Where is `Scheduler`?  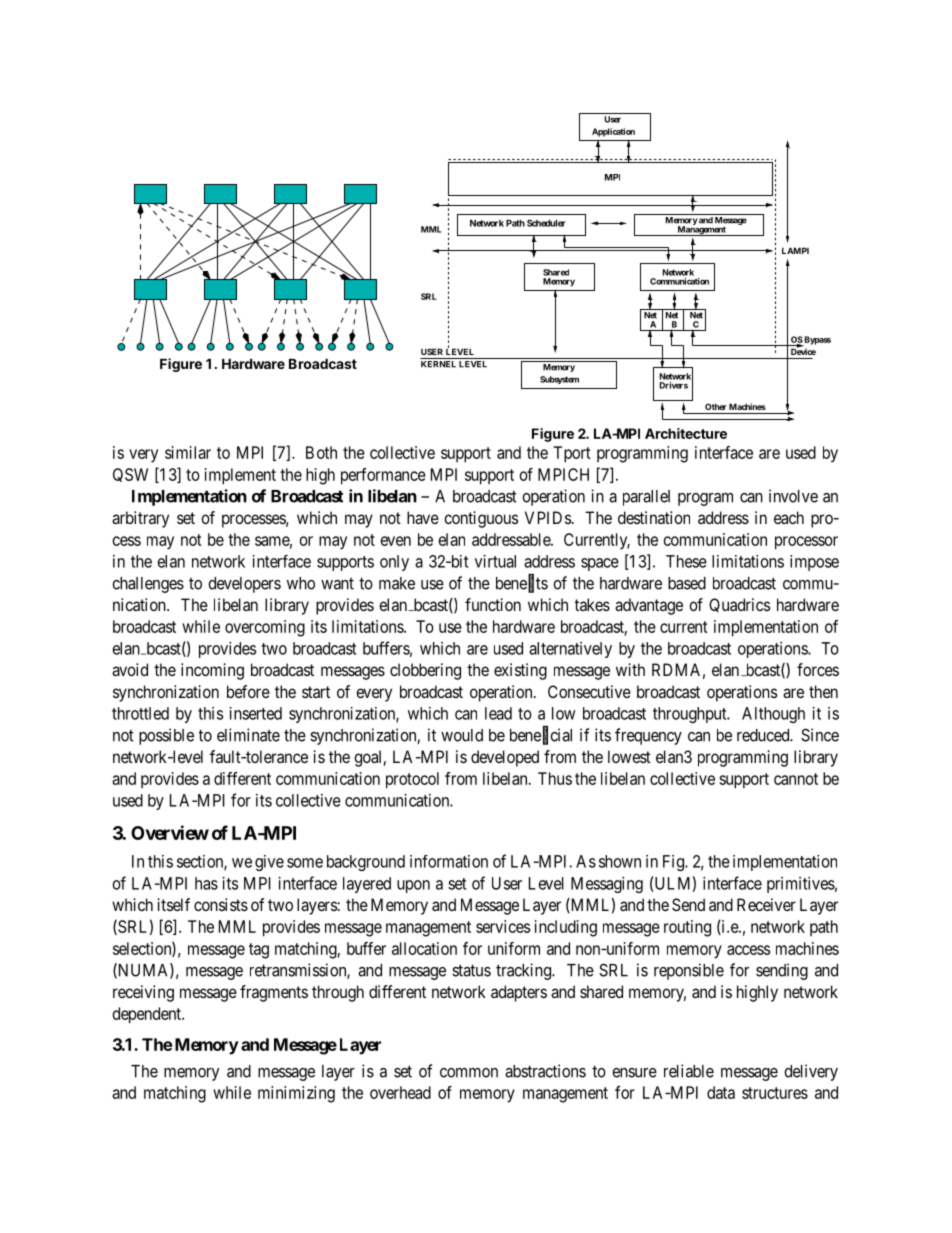 Scheduler is located at coordinates (546, 223).
